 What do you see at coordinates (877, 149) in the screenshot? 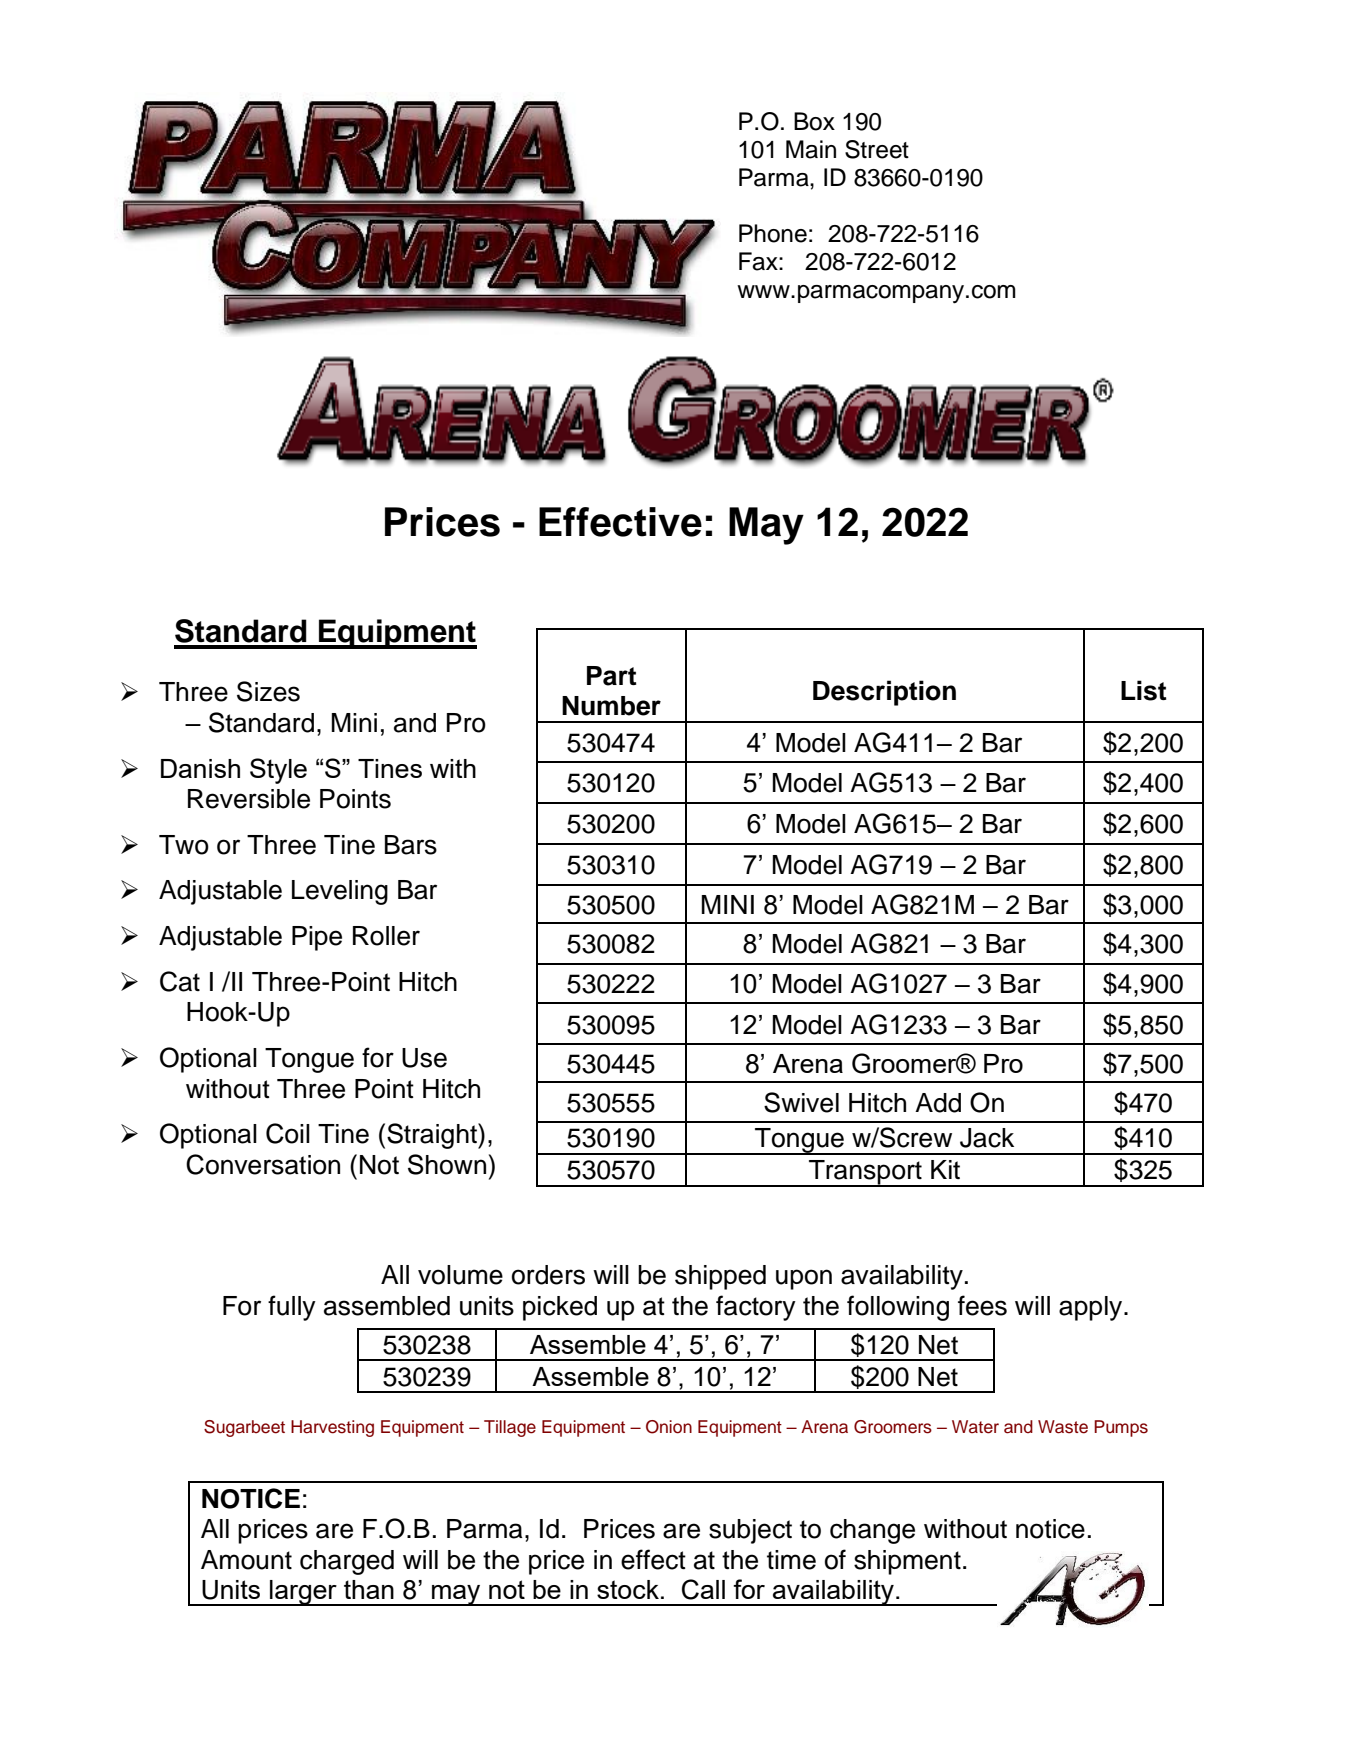
I see `Street` at bounding box center [877, 149].
